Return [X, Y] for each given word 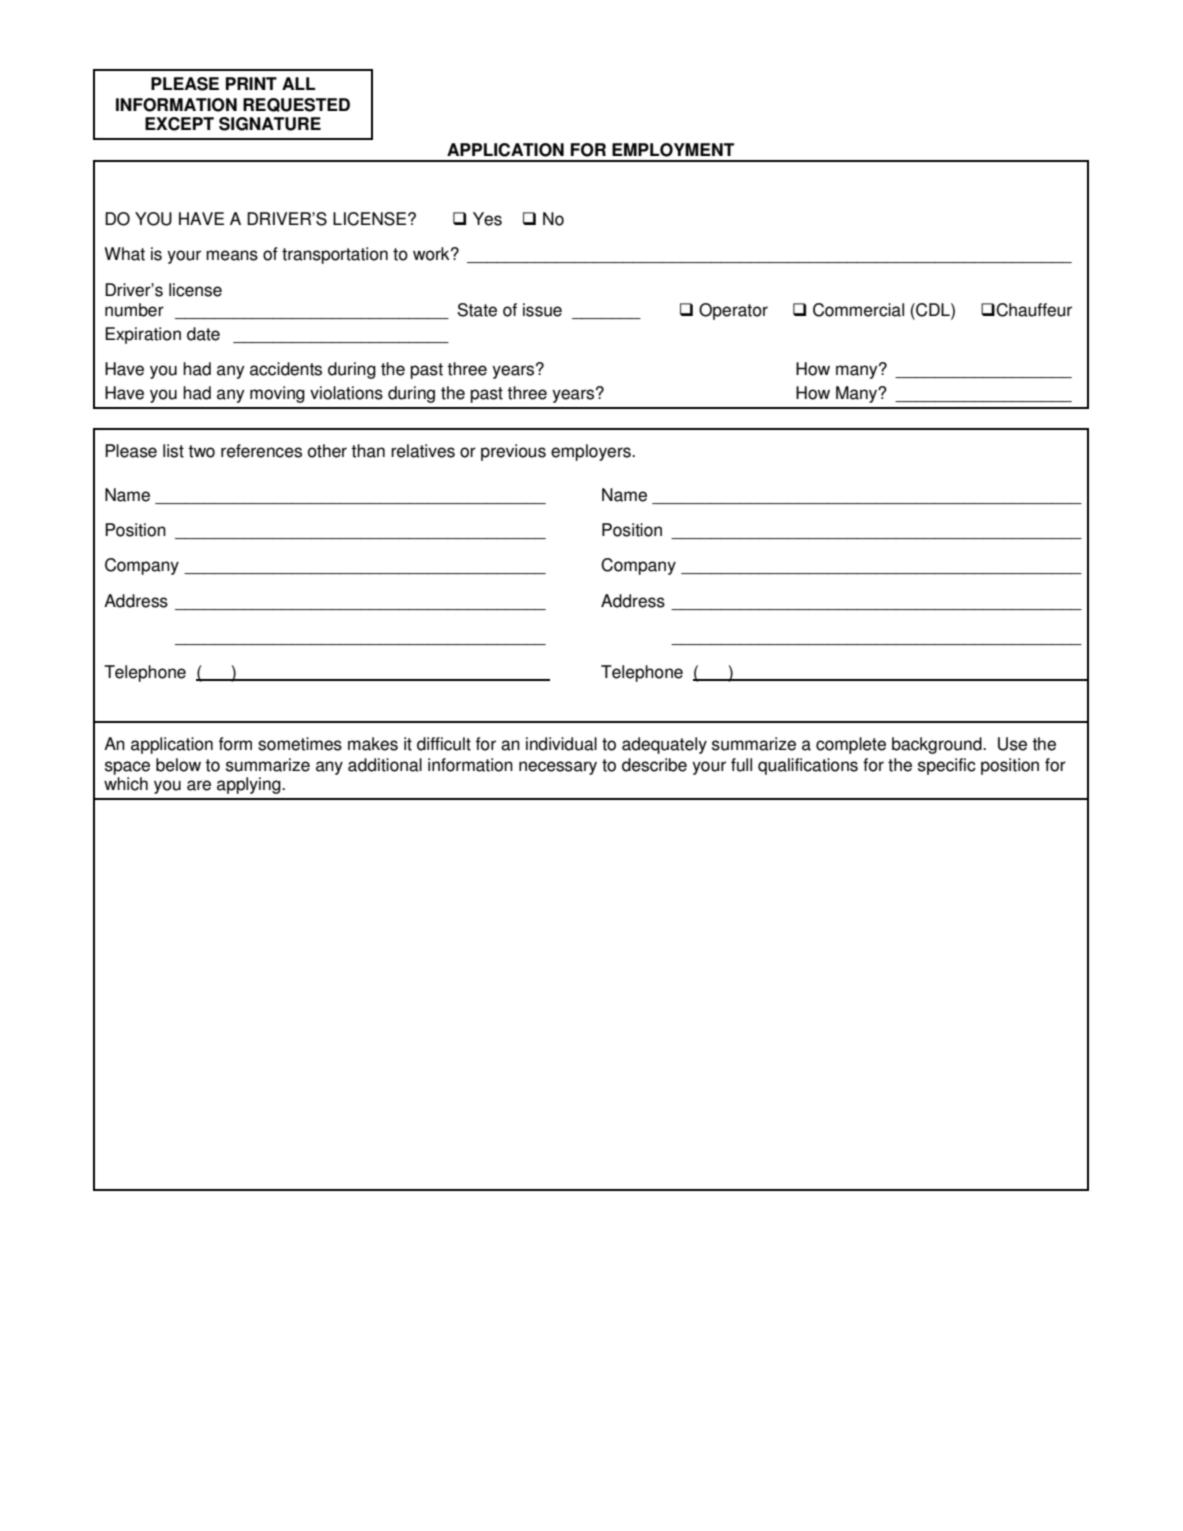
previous [513, 452]
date [203, 334]
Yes [487, 219]
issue [542, 310]
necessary [558, 768]
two [201, 451]
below [178, 765]
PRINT [251, 83]
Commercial [858, 310]
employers [592, 452]
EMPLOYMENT [673, 150]
